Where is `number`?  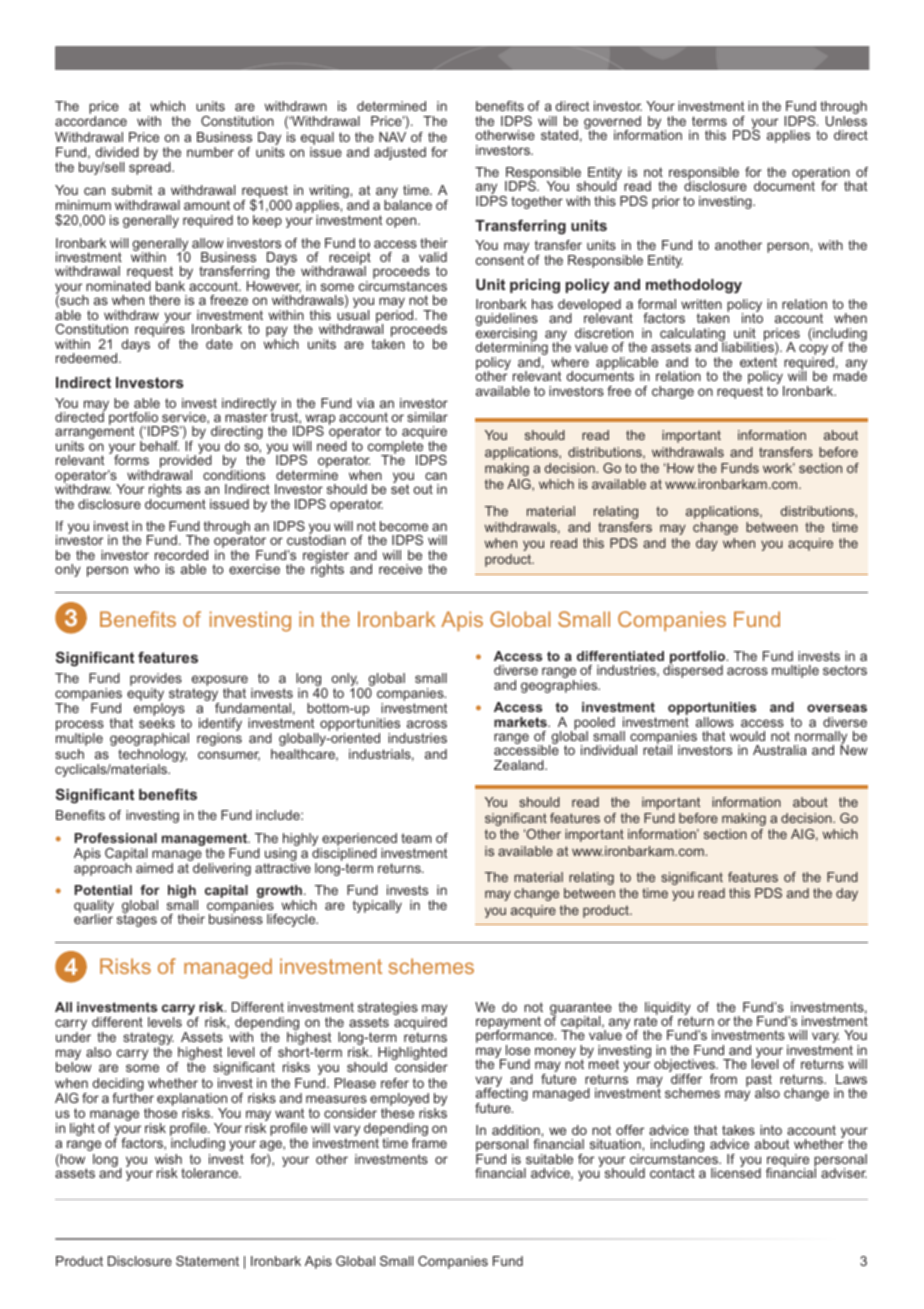 number is located at coordinates (210, 152).
